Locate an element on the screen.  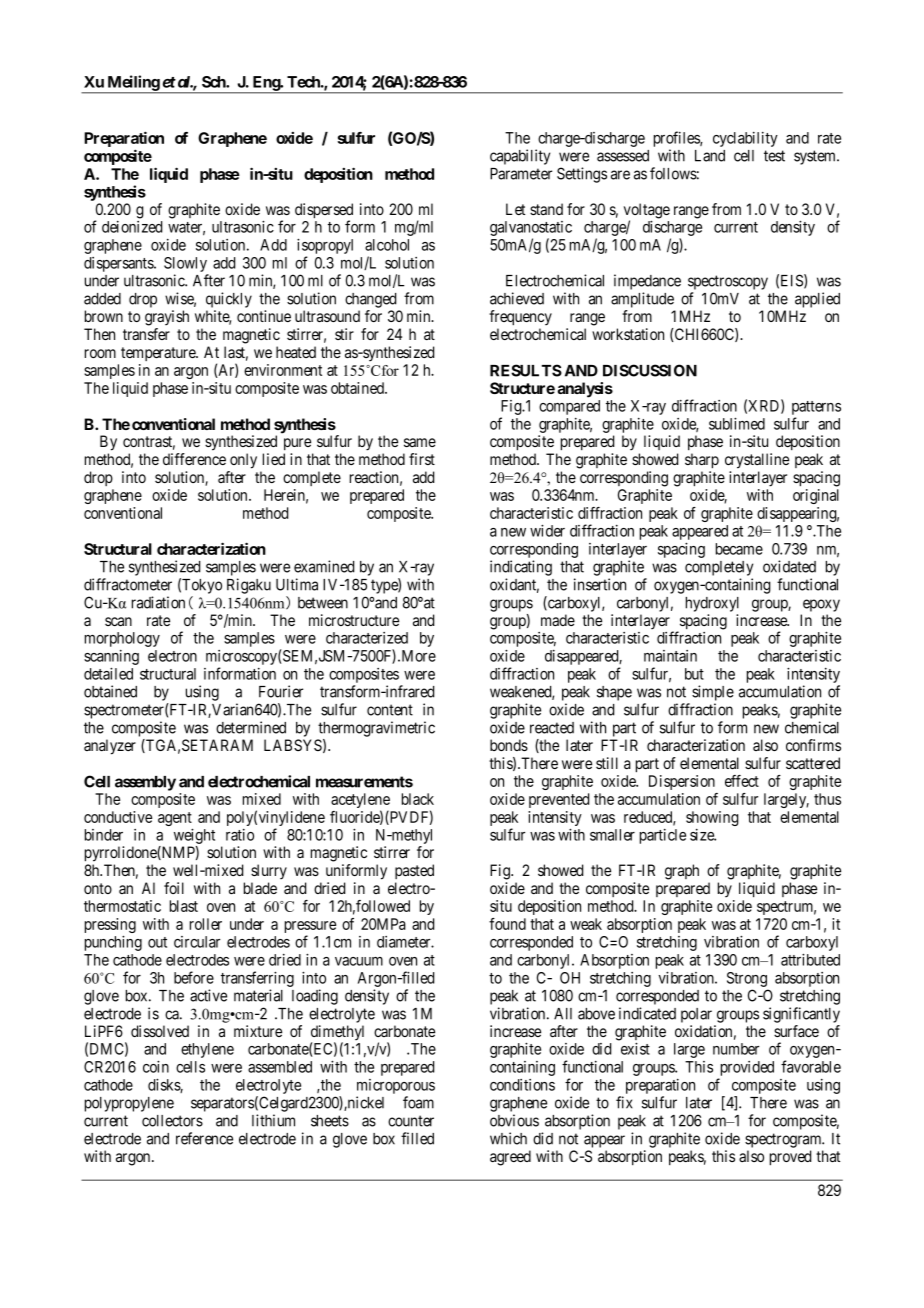
difference is located at coordinates (194, 459).
